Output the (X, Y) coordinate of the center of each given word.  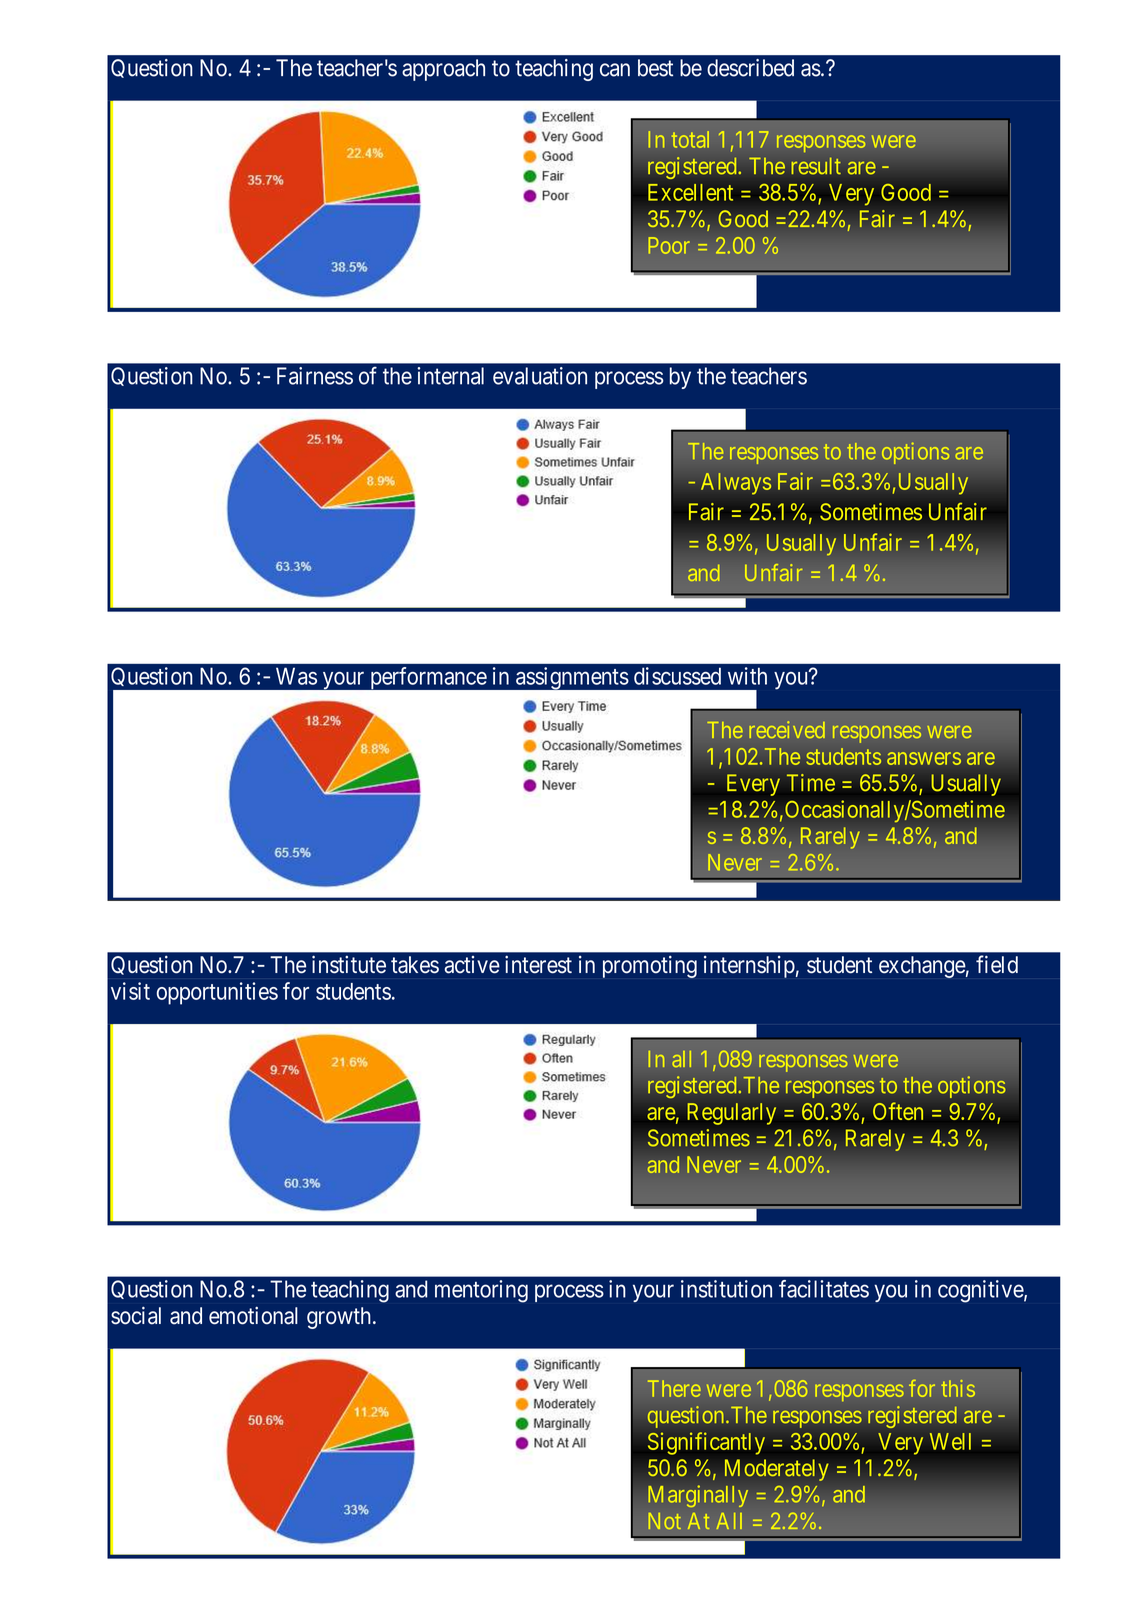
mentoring (481, 1291)
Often (898, 1111)
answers (924, 758)
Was (296, 676)
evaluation (540, 376)
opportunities (217, 993)
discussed (677, 676)
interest (538, 964)
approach (443, 70)
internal (450, 376)
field (997, 964)
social (136, 1315)
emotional (253, 1316)
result (816, 165)
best (655, 68)
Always (736, 484)
